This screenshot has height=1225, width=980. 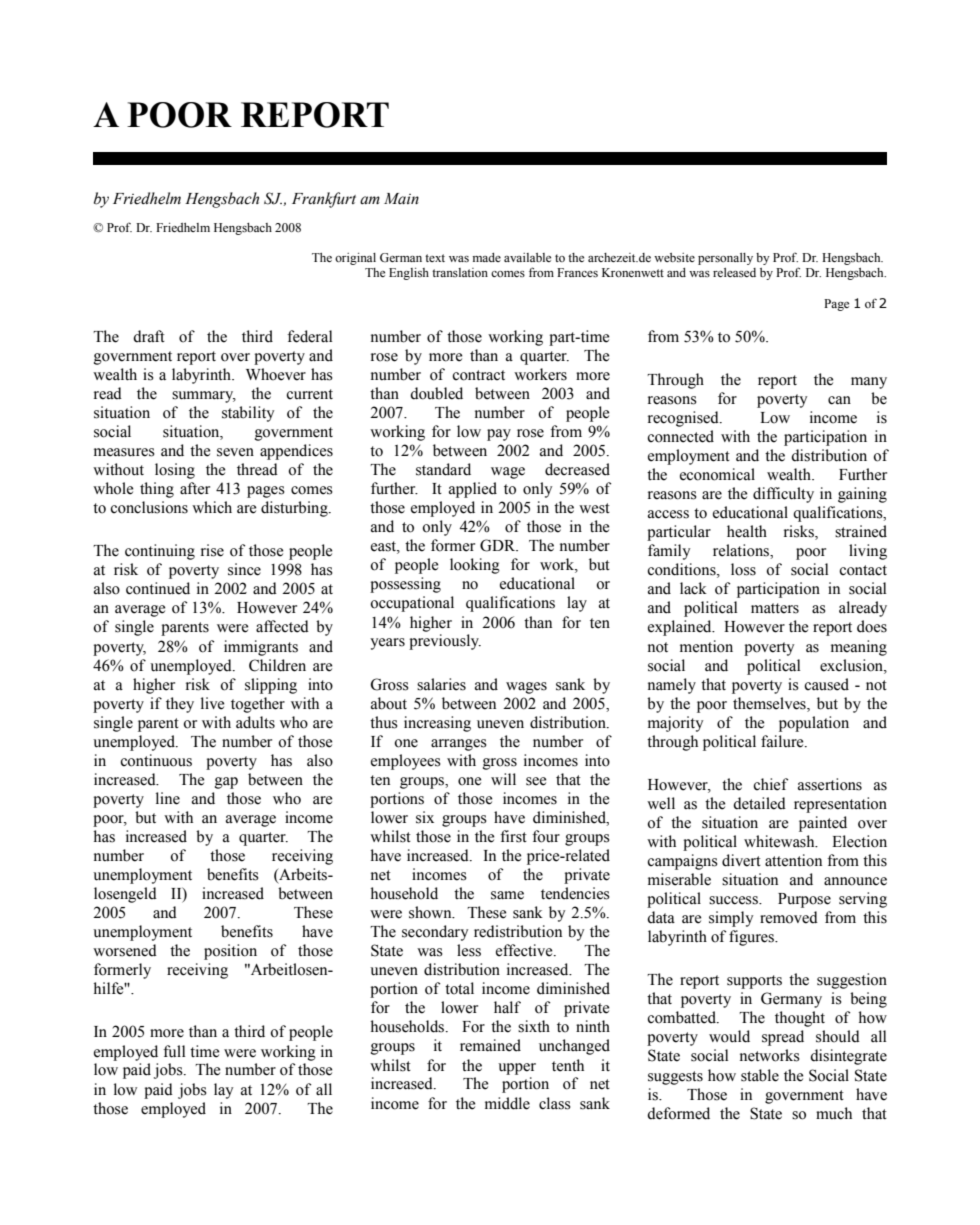 What do you see at coordinates (261, 648) in the screenshot?
I see `immigrants` at bounding box center [261, 648].
